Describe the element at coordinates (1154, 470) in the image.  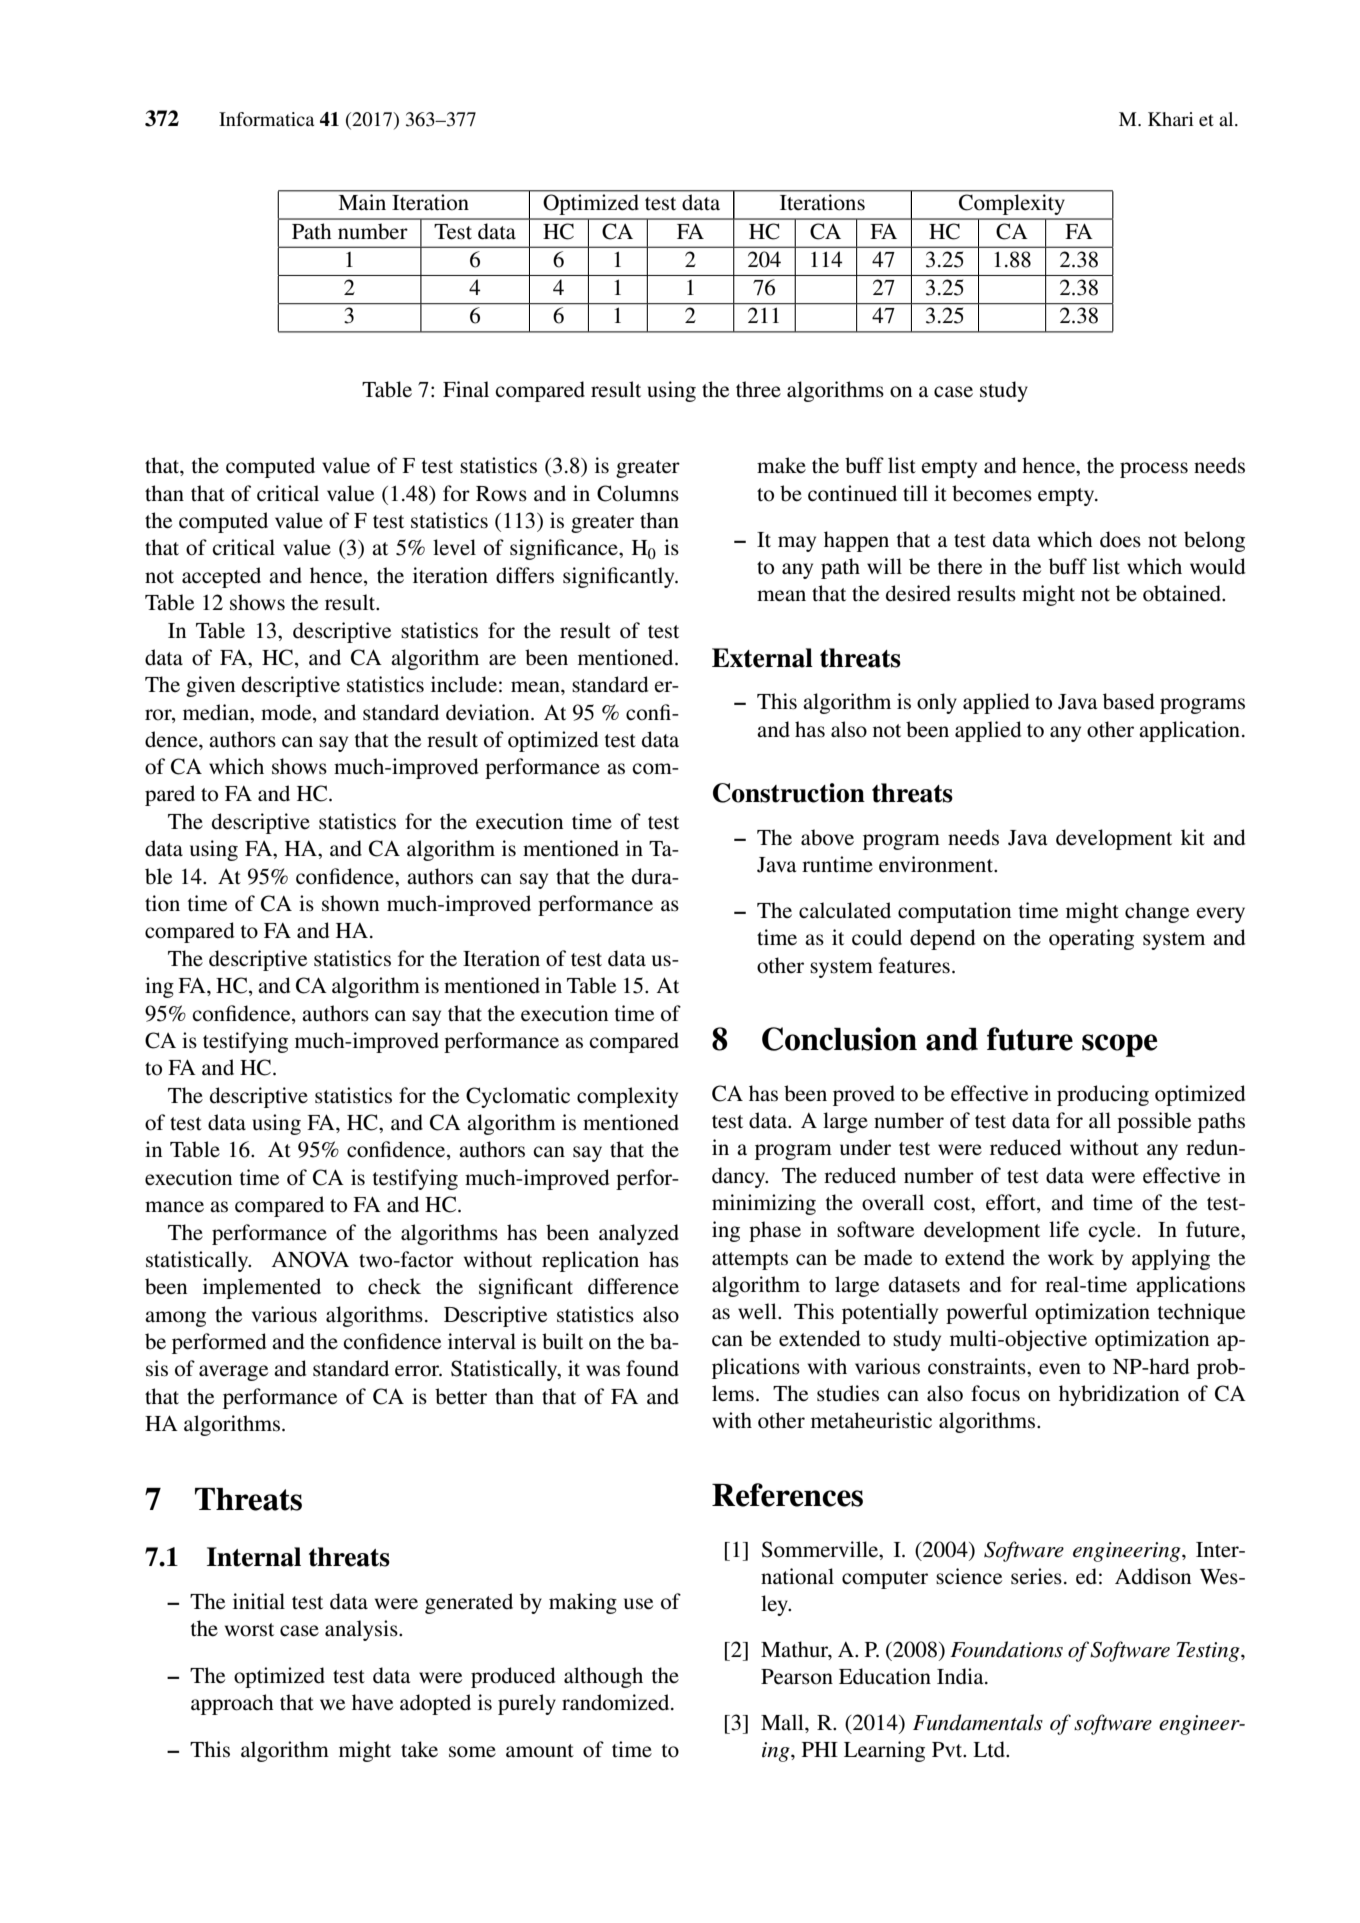
I see `process` at that location.
